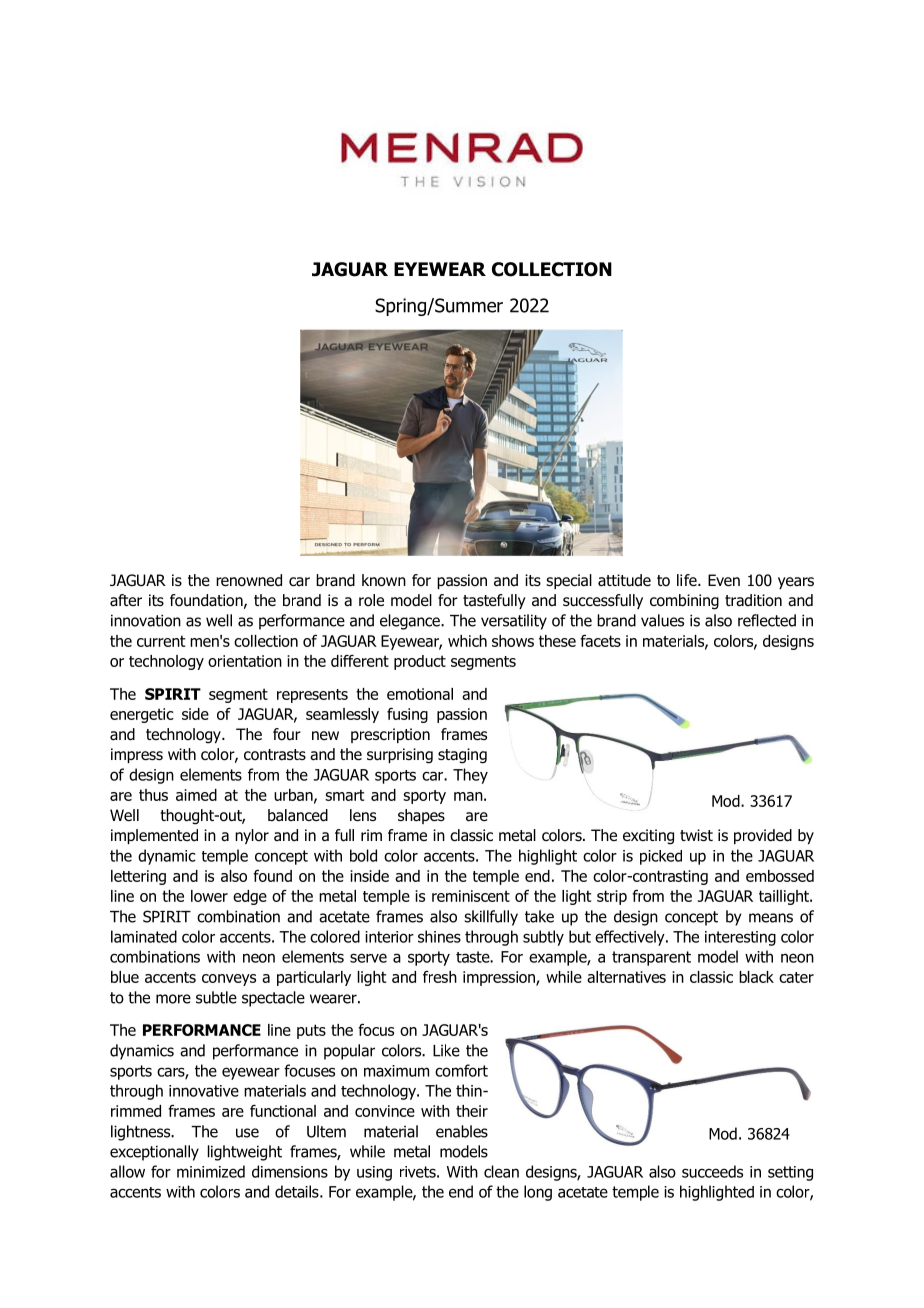 This image has height=1308, width=924. What do you see at coordinates (684, 602) in the image?
I see `combining` at bounding box center [684, 602].
